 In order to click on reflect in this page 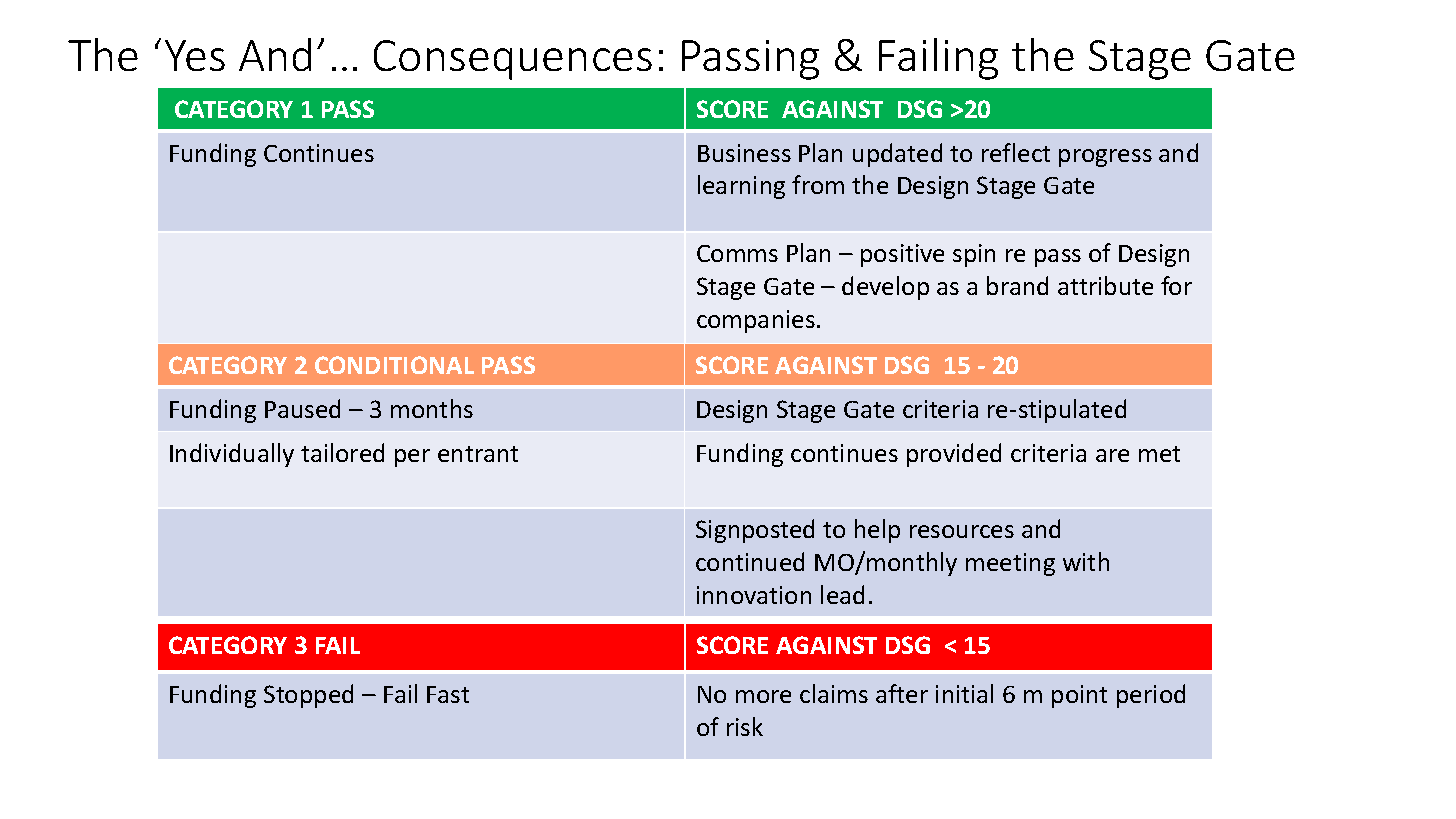, I will do `click(1016, 152)`.
